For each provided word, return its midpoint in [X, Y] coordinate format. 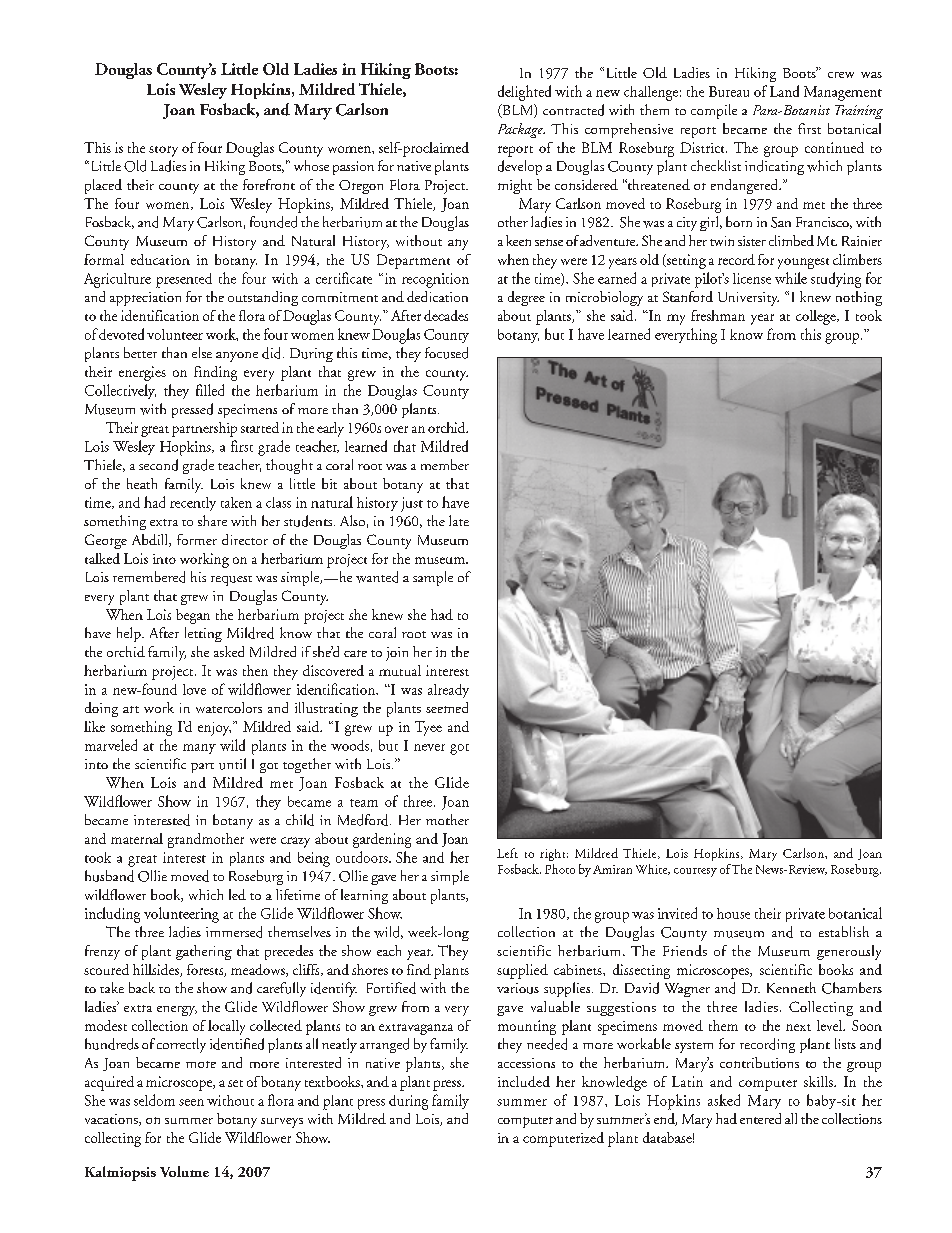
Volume [184, 1171]
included [524, 1081]
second [158, 465]
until [232, 764]
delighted [524, 93]
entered [760, 1118]
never [429, 747]
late [459, 520]
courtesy [695, 872]
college [817, 317]
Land [784, 91]
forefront [269, 184]
